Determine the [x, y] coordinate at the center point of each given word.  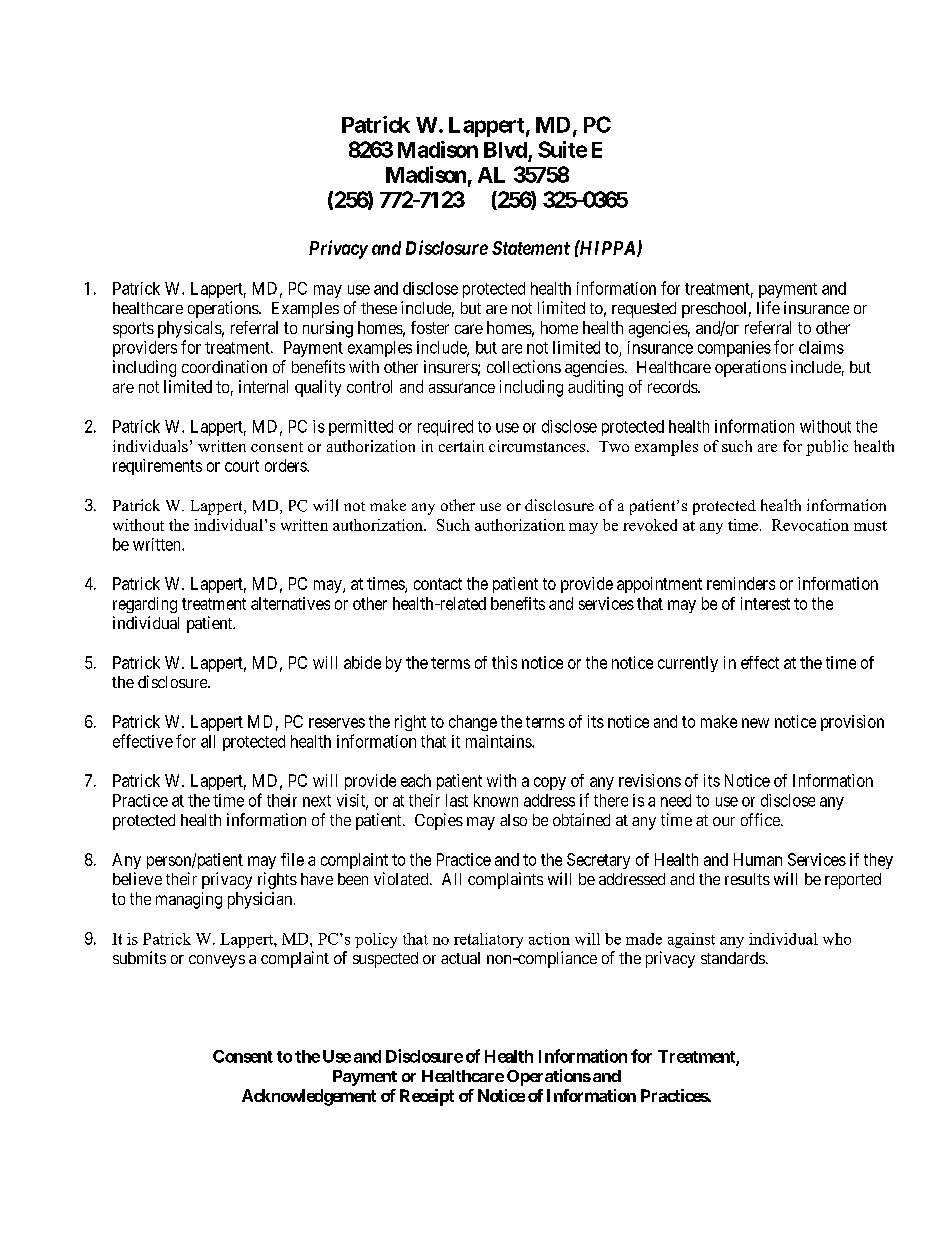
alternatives [290, 603]
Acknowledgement [309, 1097]
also [513, 820]
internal [263, 386]
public [827, 448]
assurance [462, 388]
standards [733, 958]
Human [758, 859]
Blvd [505, 150]
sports [133, 330]
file [292, 859]
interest [765, 603]
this [504, 662]
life [768, 307]
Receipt [427, 1097]
